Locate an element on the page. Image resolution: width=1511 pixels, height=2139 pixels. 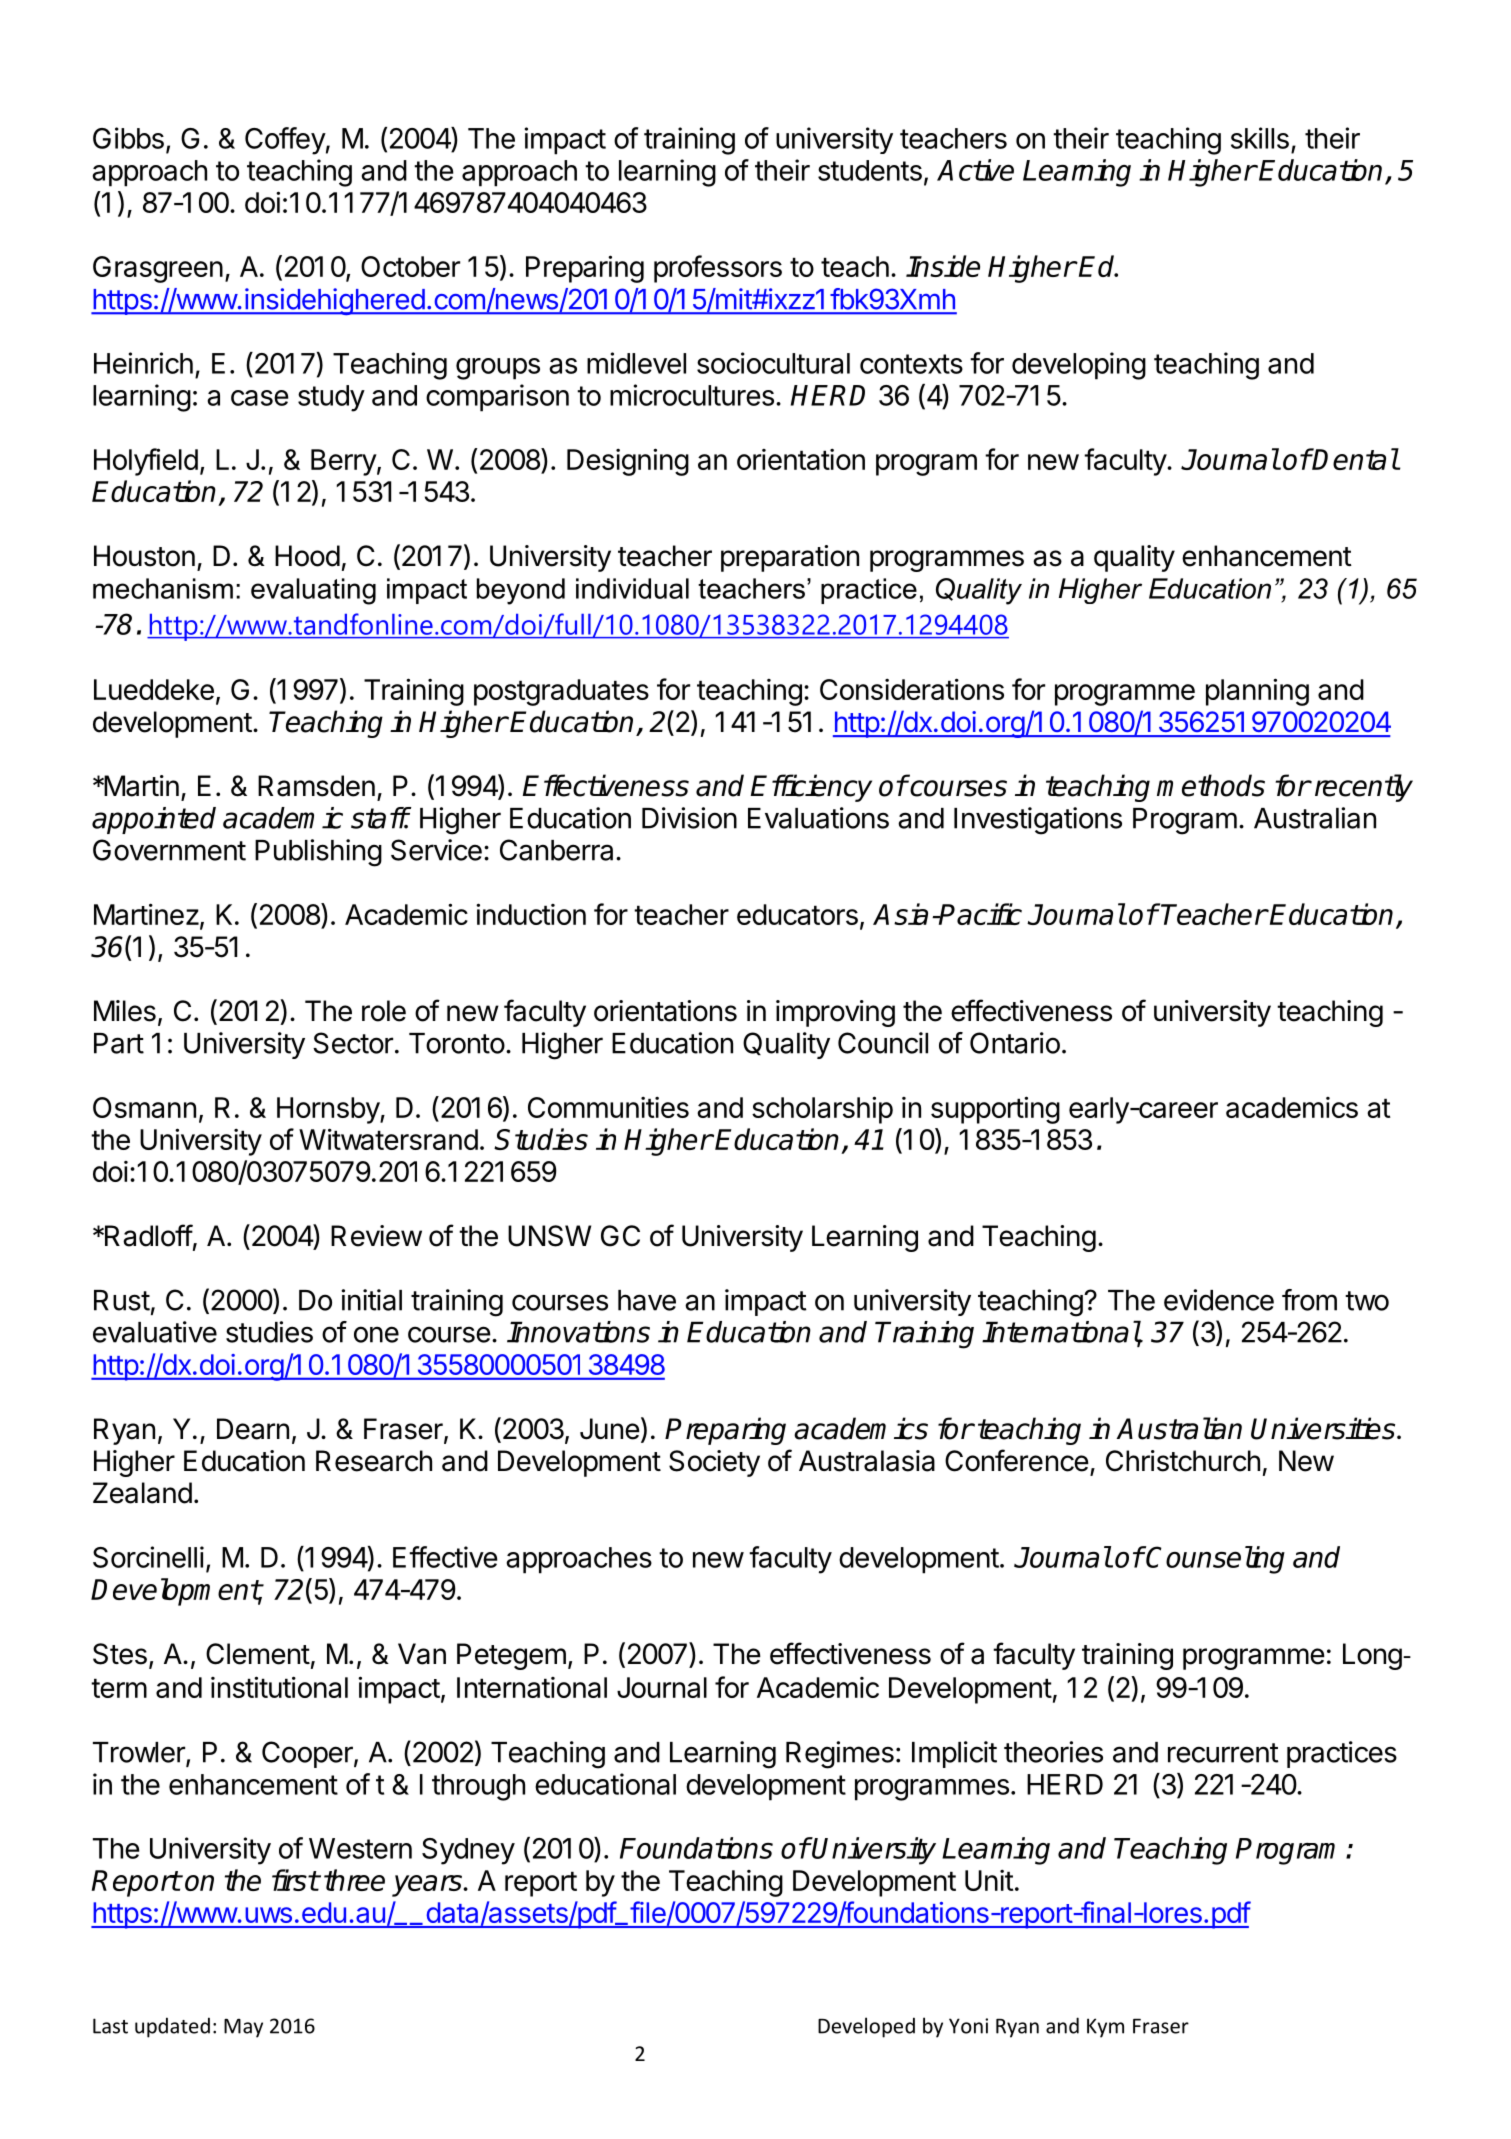
skills is located at coordinates (1260, 138).
